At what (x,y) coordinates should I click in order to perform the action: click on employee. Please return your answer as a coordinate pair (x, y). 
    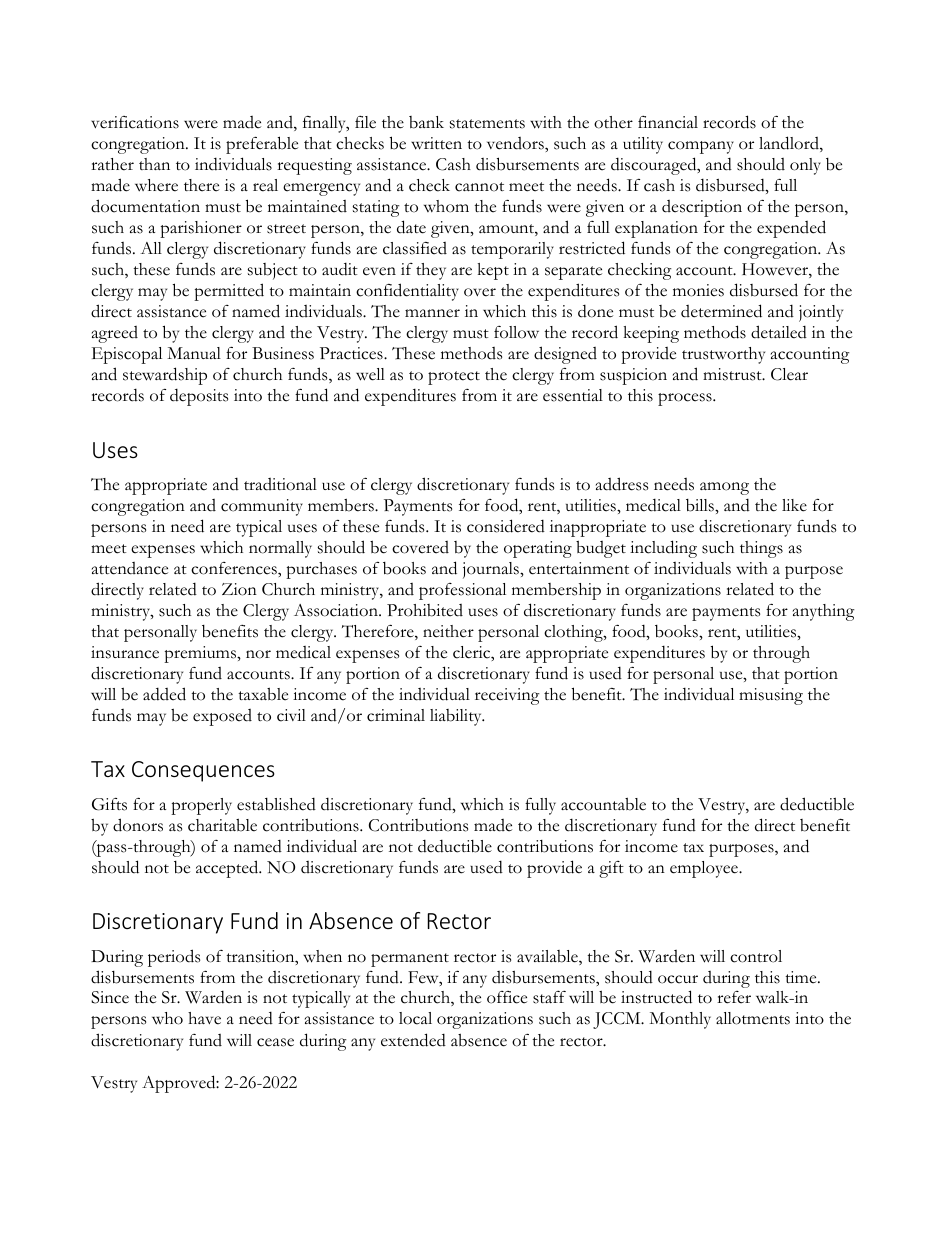
    Looking at the image, I should click on (705, 869).
